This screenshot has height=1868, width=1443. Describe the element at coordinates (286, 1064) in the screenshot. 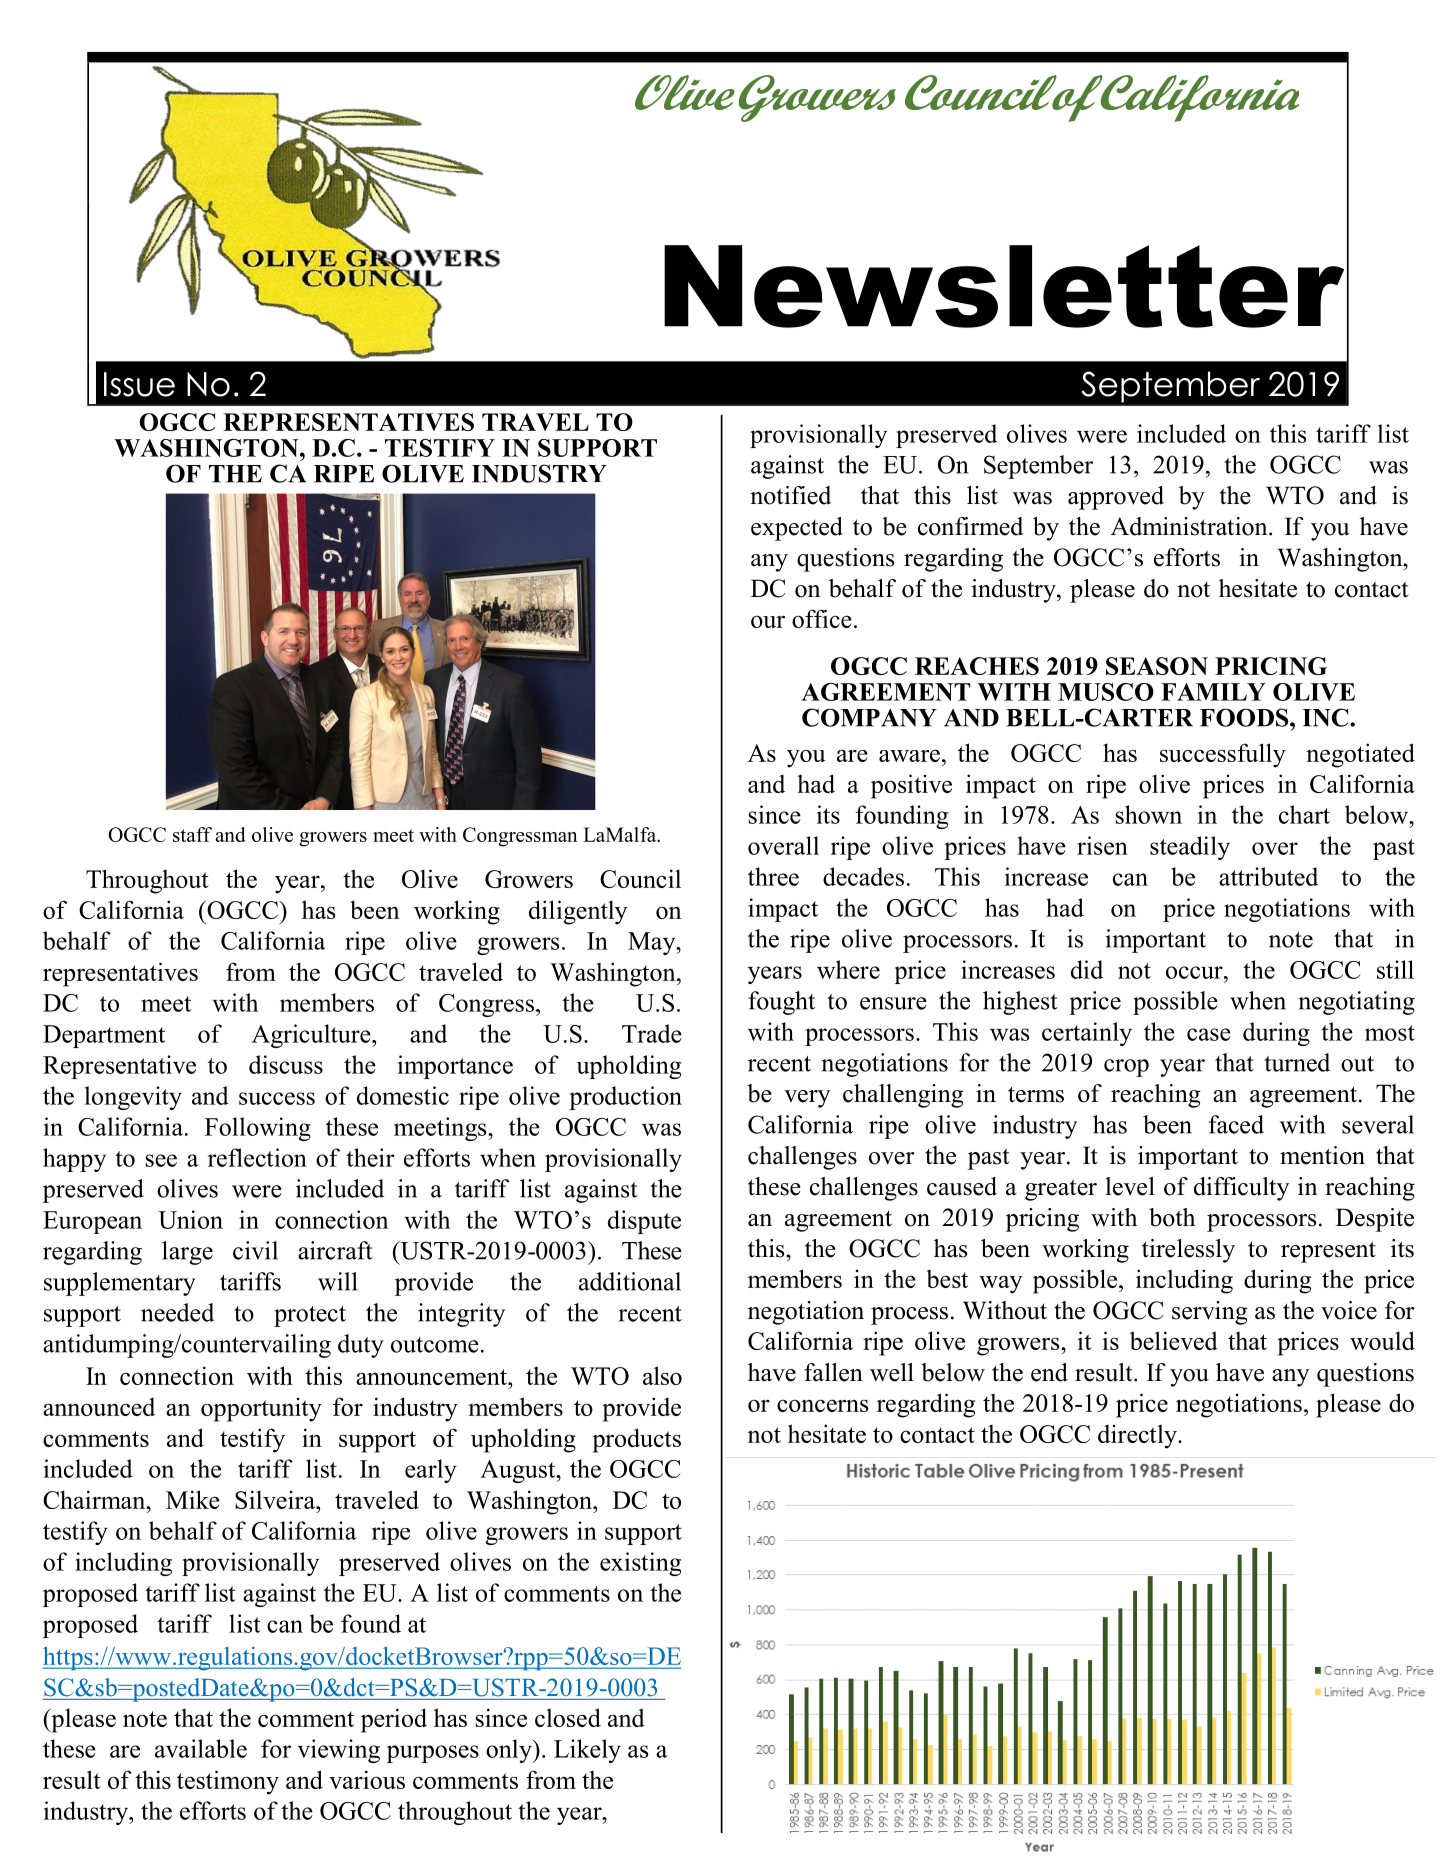

I see `discuss` at that location.
